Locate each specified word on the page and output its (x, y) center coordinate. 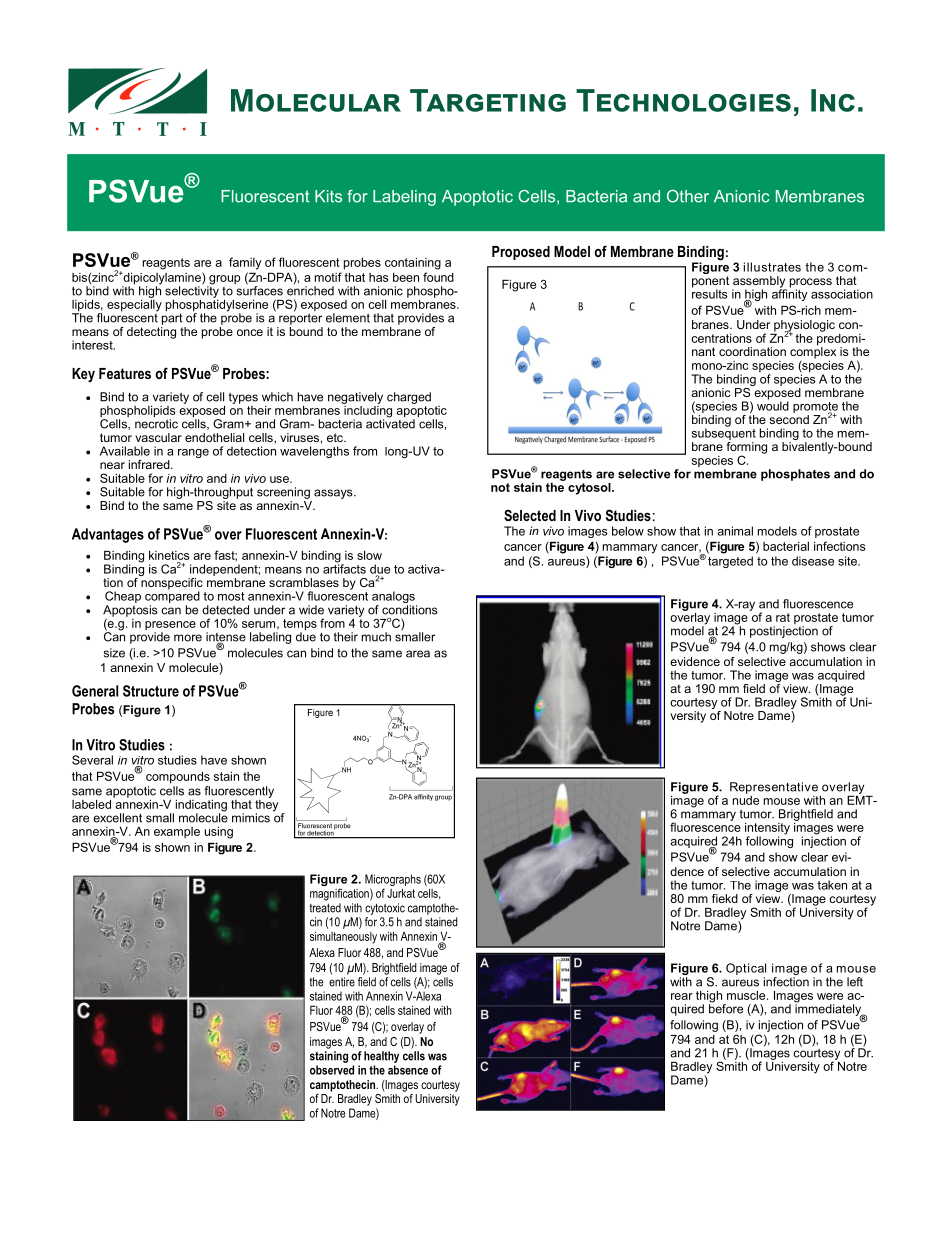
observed (332, 1070)
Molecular (316, 100)
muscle (747, 995)
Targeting (488, 100)
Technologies (683, 100)
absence (408, 1070)
